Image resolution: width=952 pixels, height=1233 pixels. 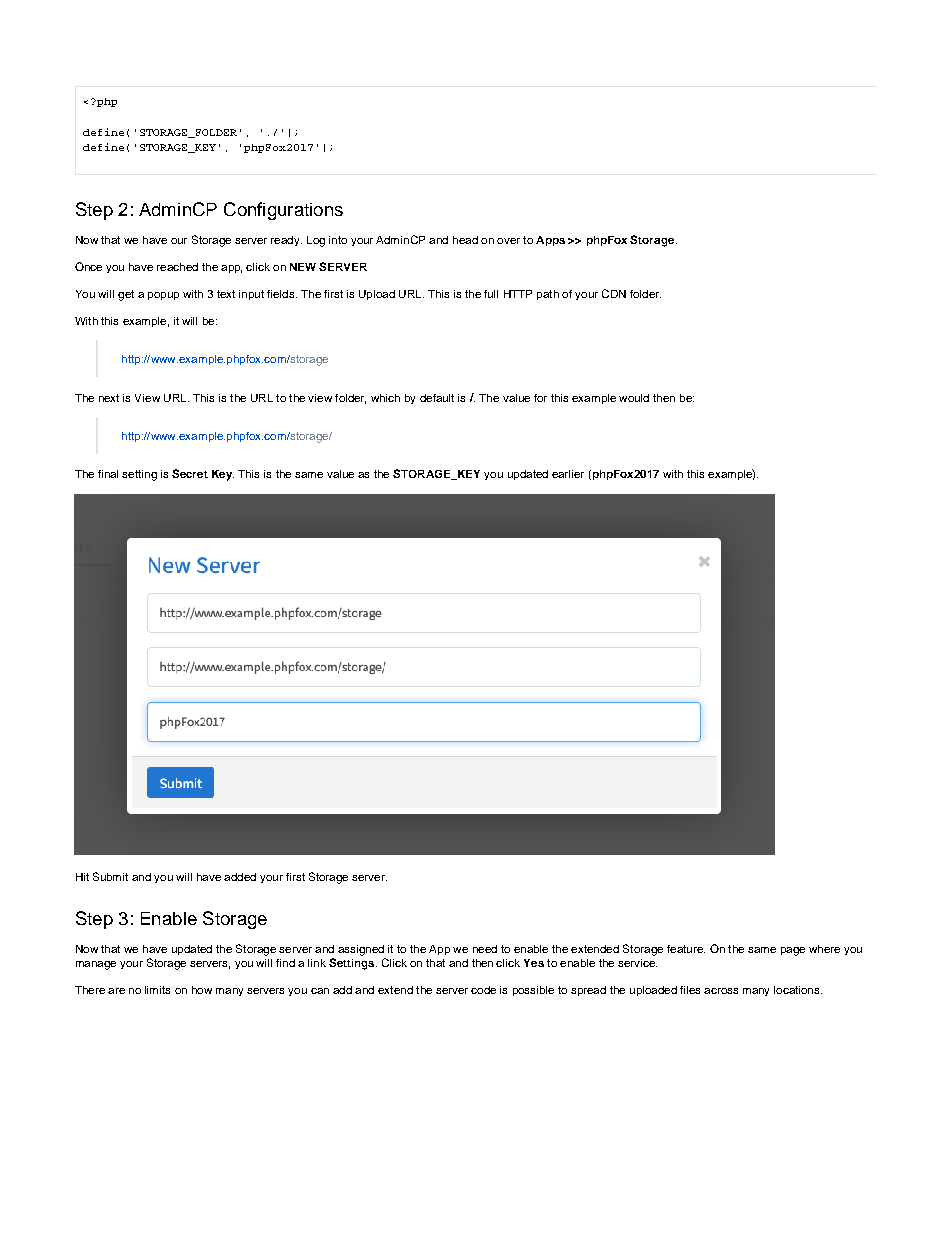 What do you see at coordinates (485, 949) in the screenshot?
I see `need` at bounding box center [485, 949].
